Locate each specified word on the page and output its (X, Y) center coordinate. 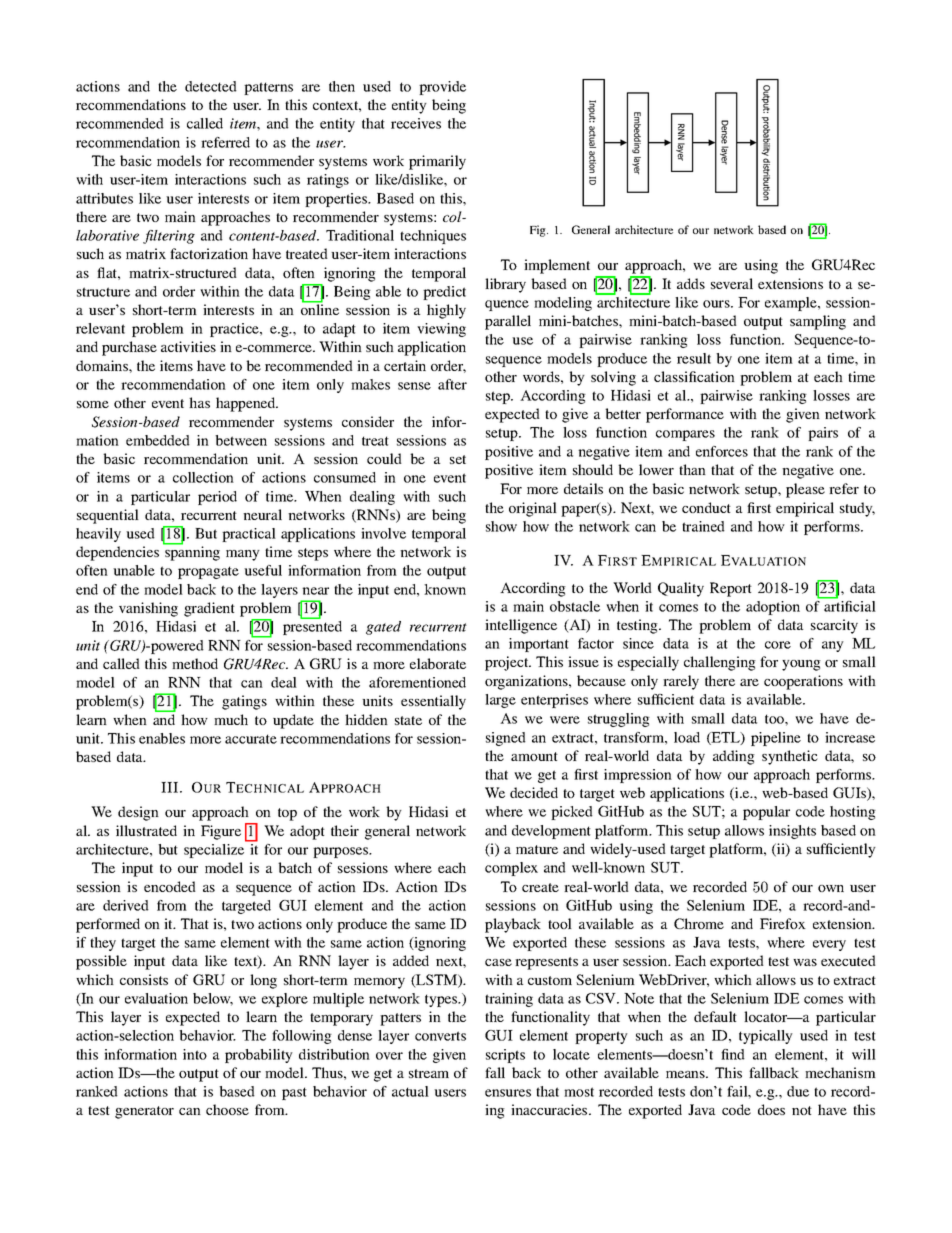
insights (792, 832)
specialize (214, 851)
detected (211, 86)
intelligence (521, 626)
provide (442, 88)
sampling (818, 322)
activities (188, 346)
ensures (508, 1093)
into (195, 1054)
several (732, 283)
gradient (209, 609)
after (452, 384)
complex (511, 869)
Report (731, 589)
